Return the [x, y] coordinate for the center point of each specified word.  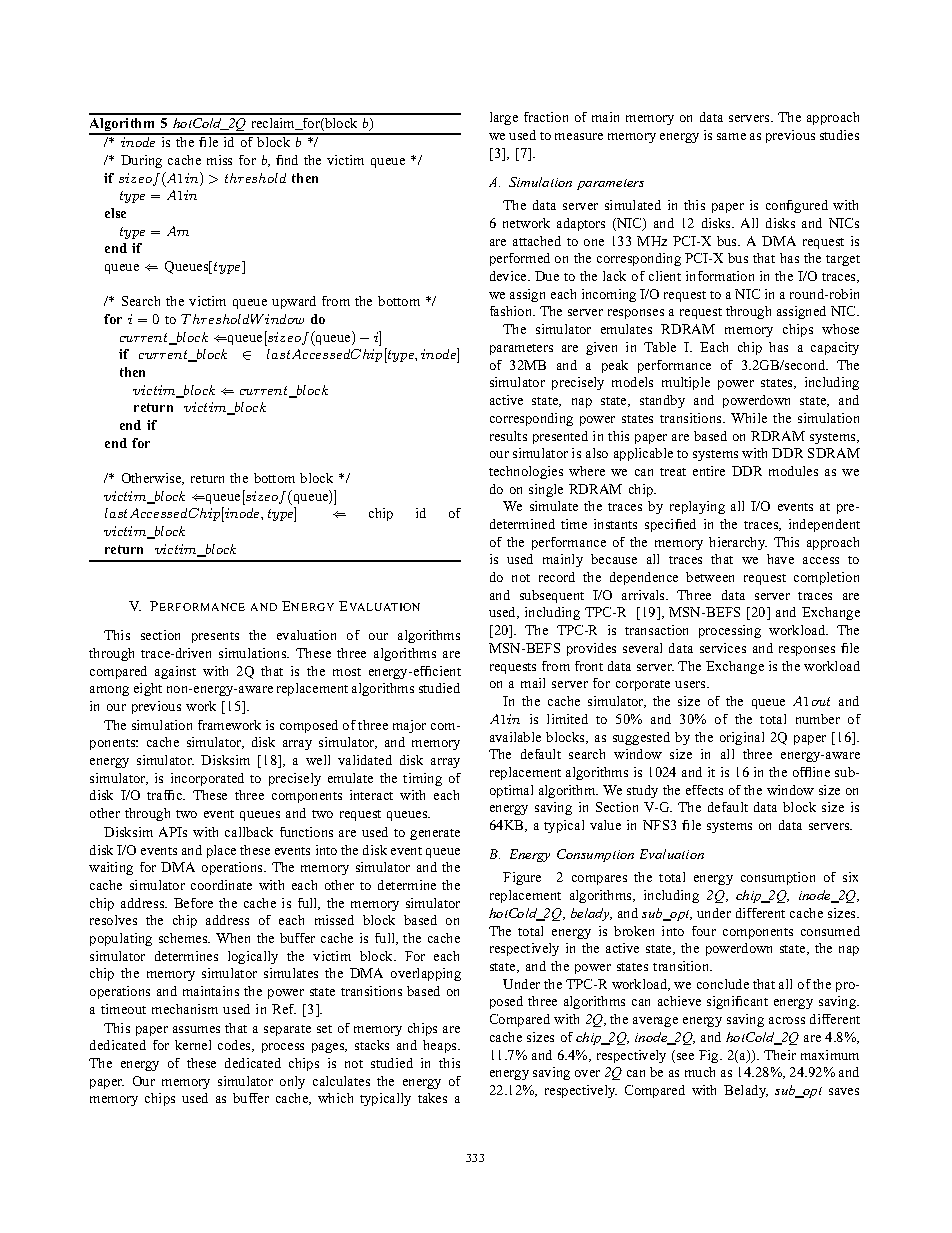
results [508, 436]
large [504, 118]
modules [793, 471]
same [731, 136]
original [742, 738]
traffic [166, 795]
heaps [441, 1046]
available [515, 737]
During [141, 161]
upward [294, 302]
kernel [193, 1045]
